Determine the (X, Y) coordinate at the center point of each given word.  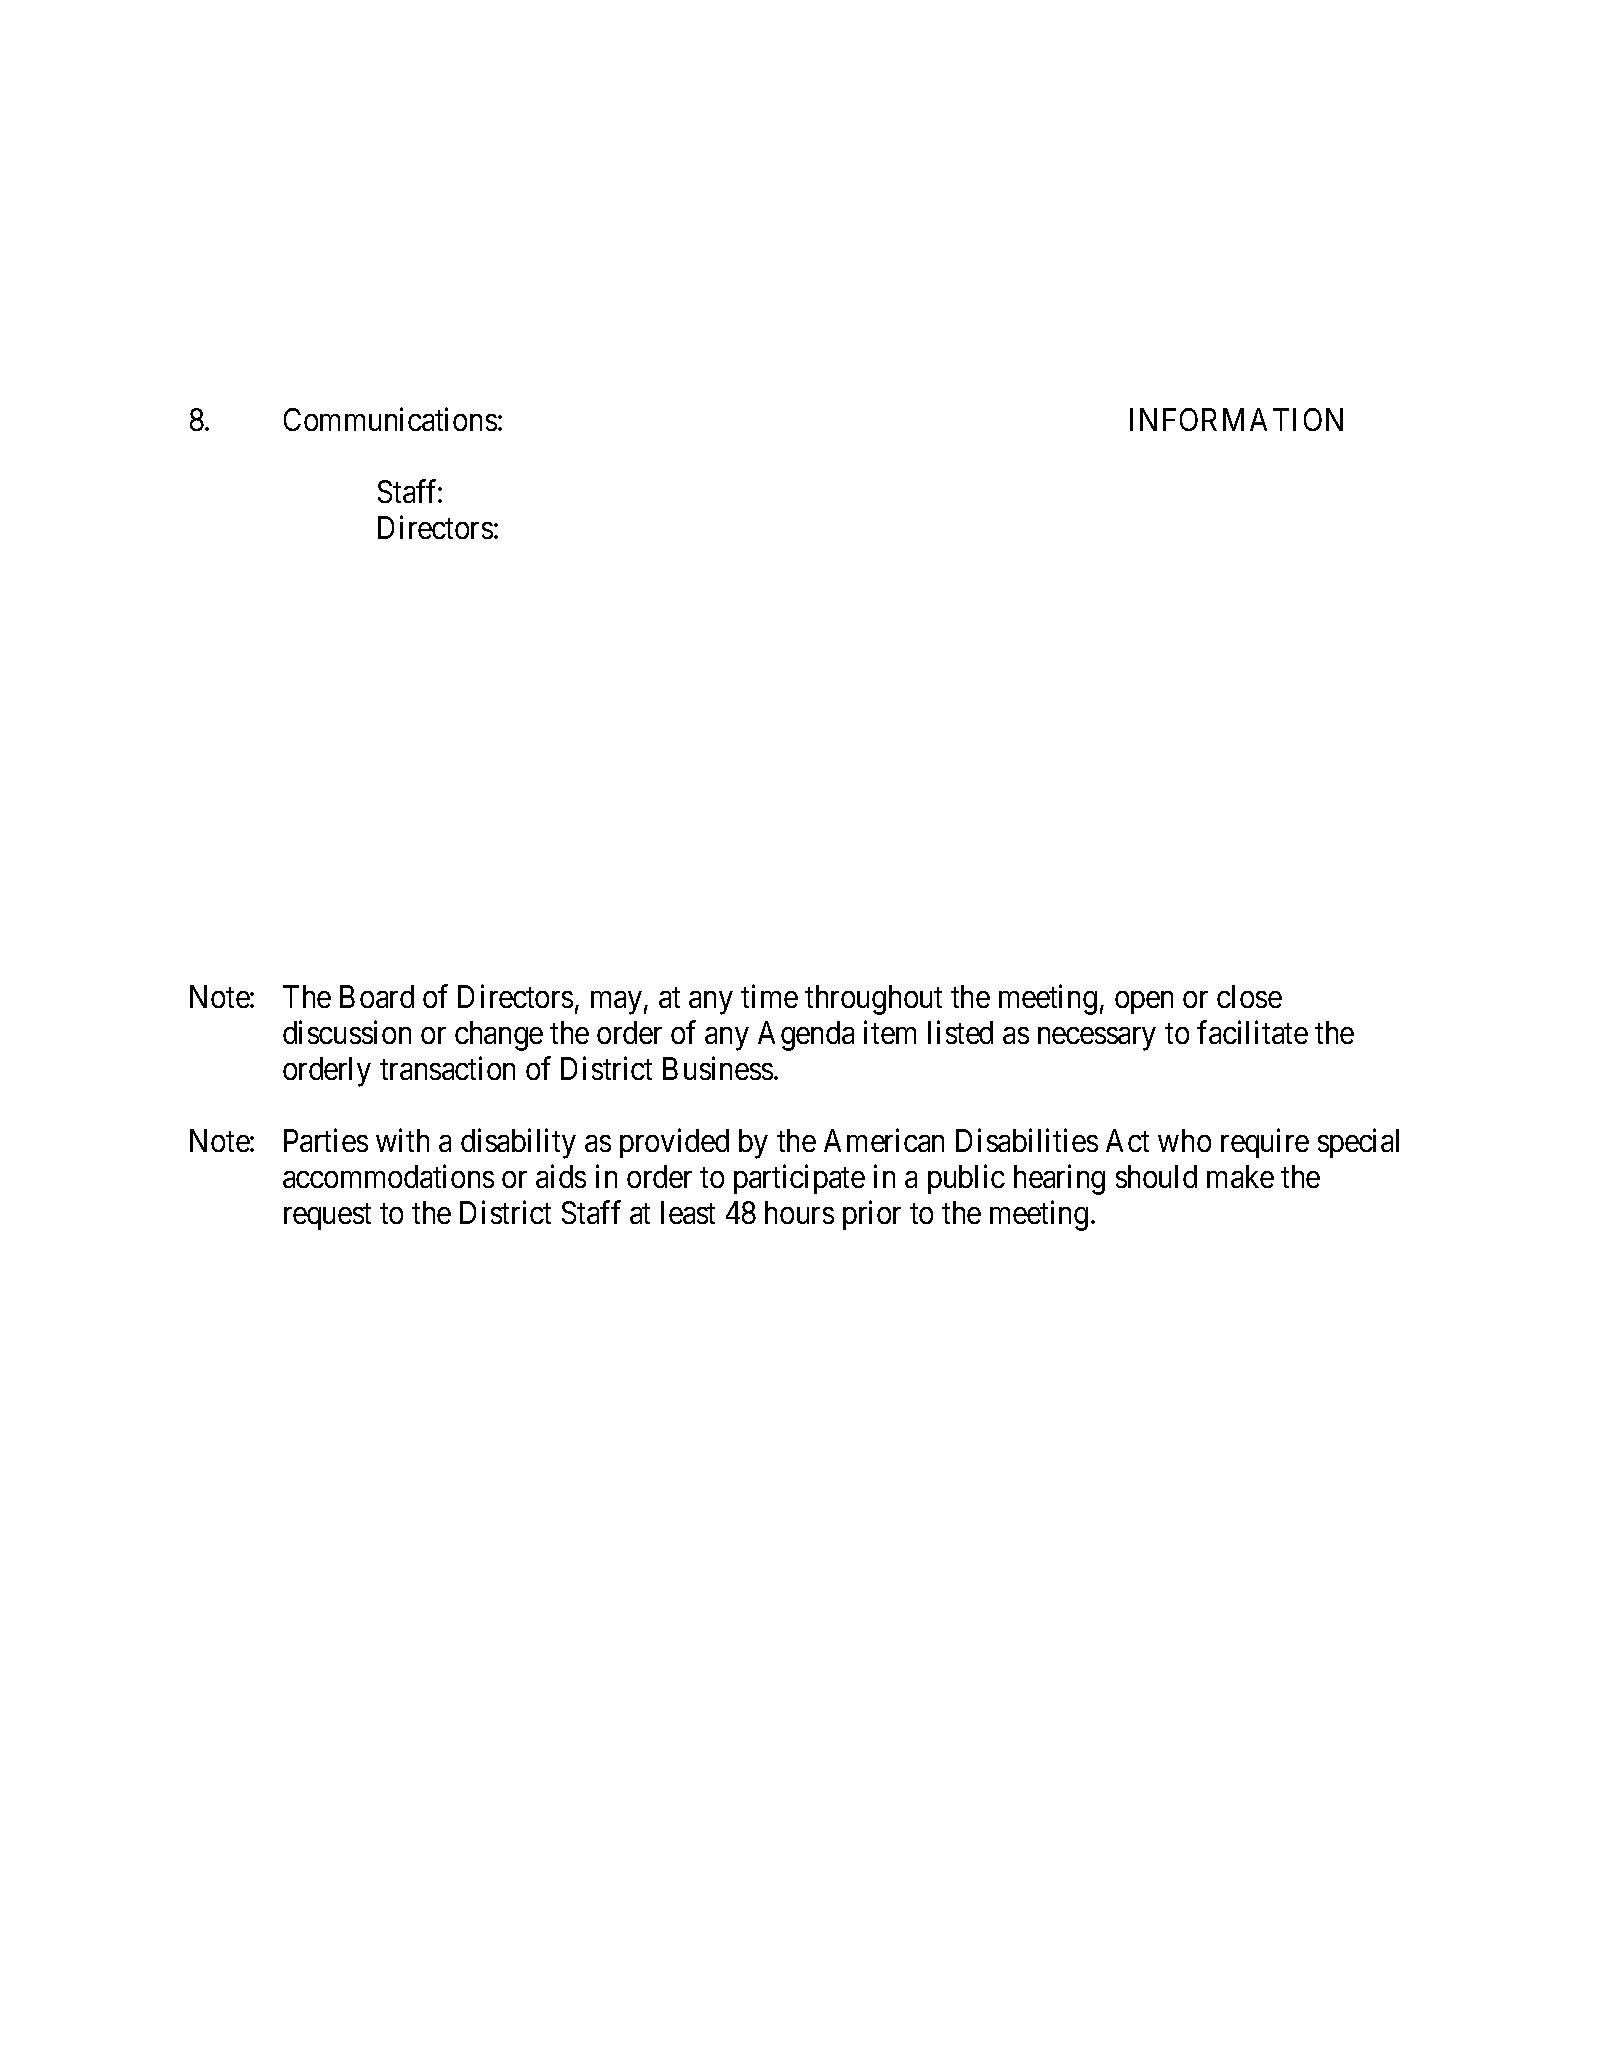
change (499, 1036)
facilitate (1252, 1032)
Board (377, 996)
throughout (873, 1000)
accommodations (388, 1176)
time (769, 996)
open (1144, 1003)
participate (799, 1179)
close (1249, 996)
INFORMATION (1236, 419)
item (890, 1032)
